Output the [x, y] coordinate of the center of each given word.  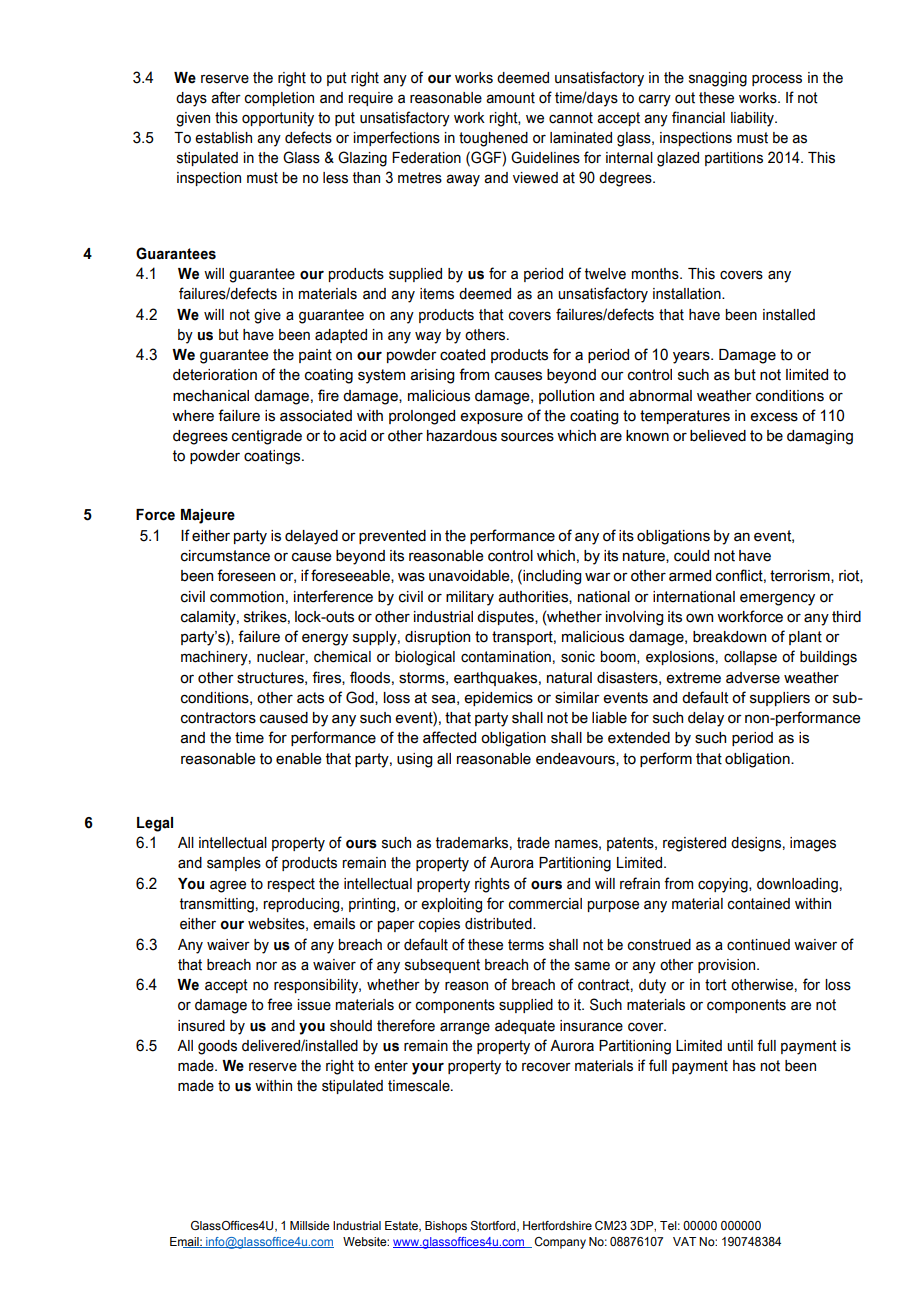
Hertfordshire [557, 1225]
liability [753, 119]
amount [510, 98]
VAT [684, 1241]
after [226, 97]
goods [217, 1047]
